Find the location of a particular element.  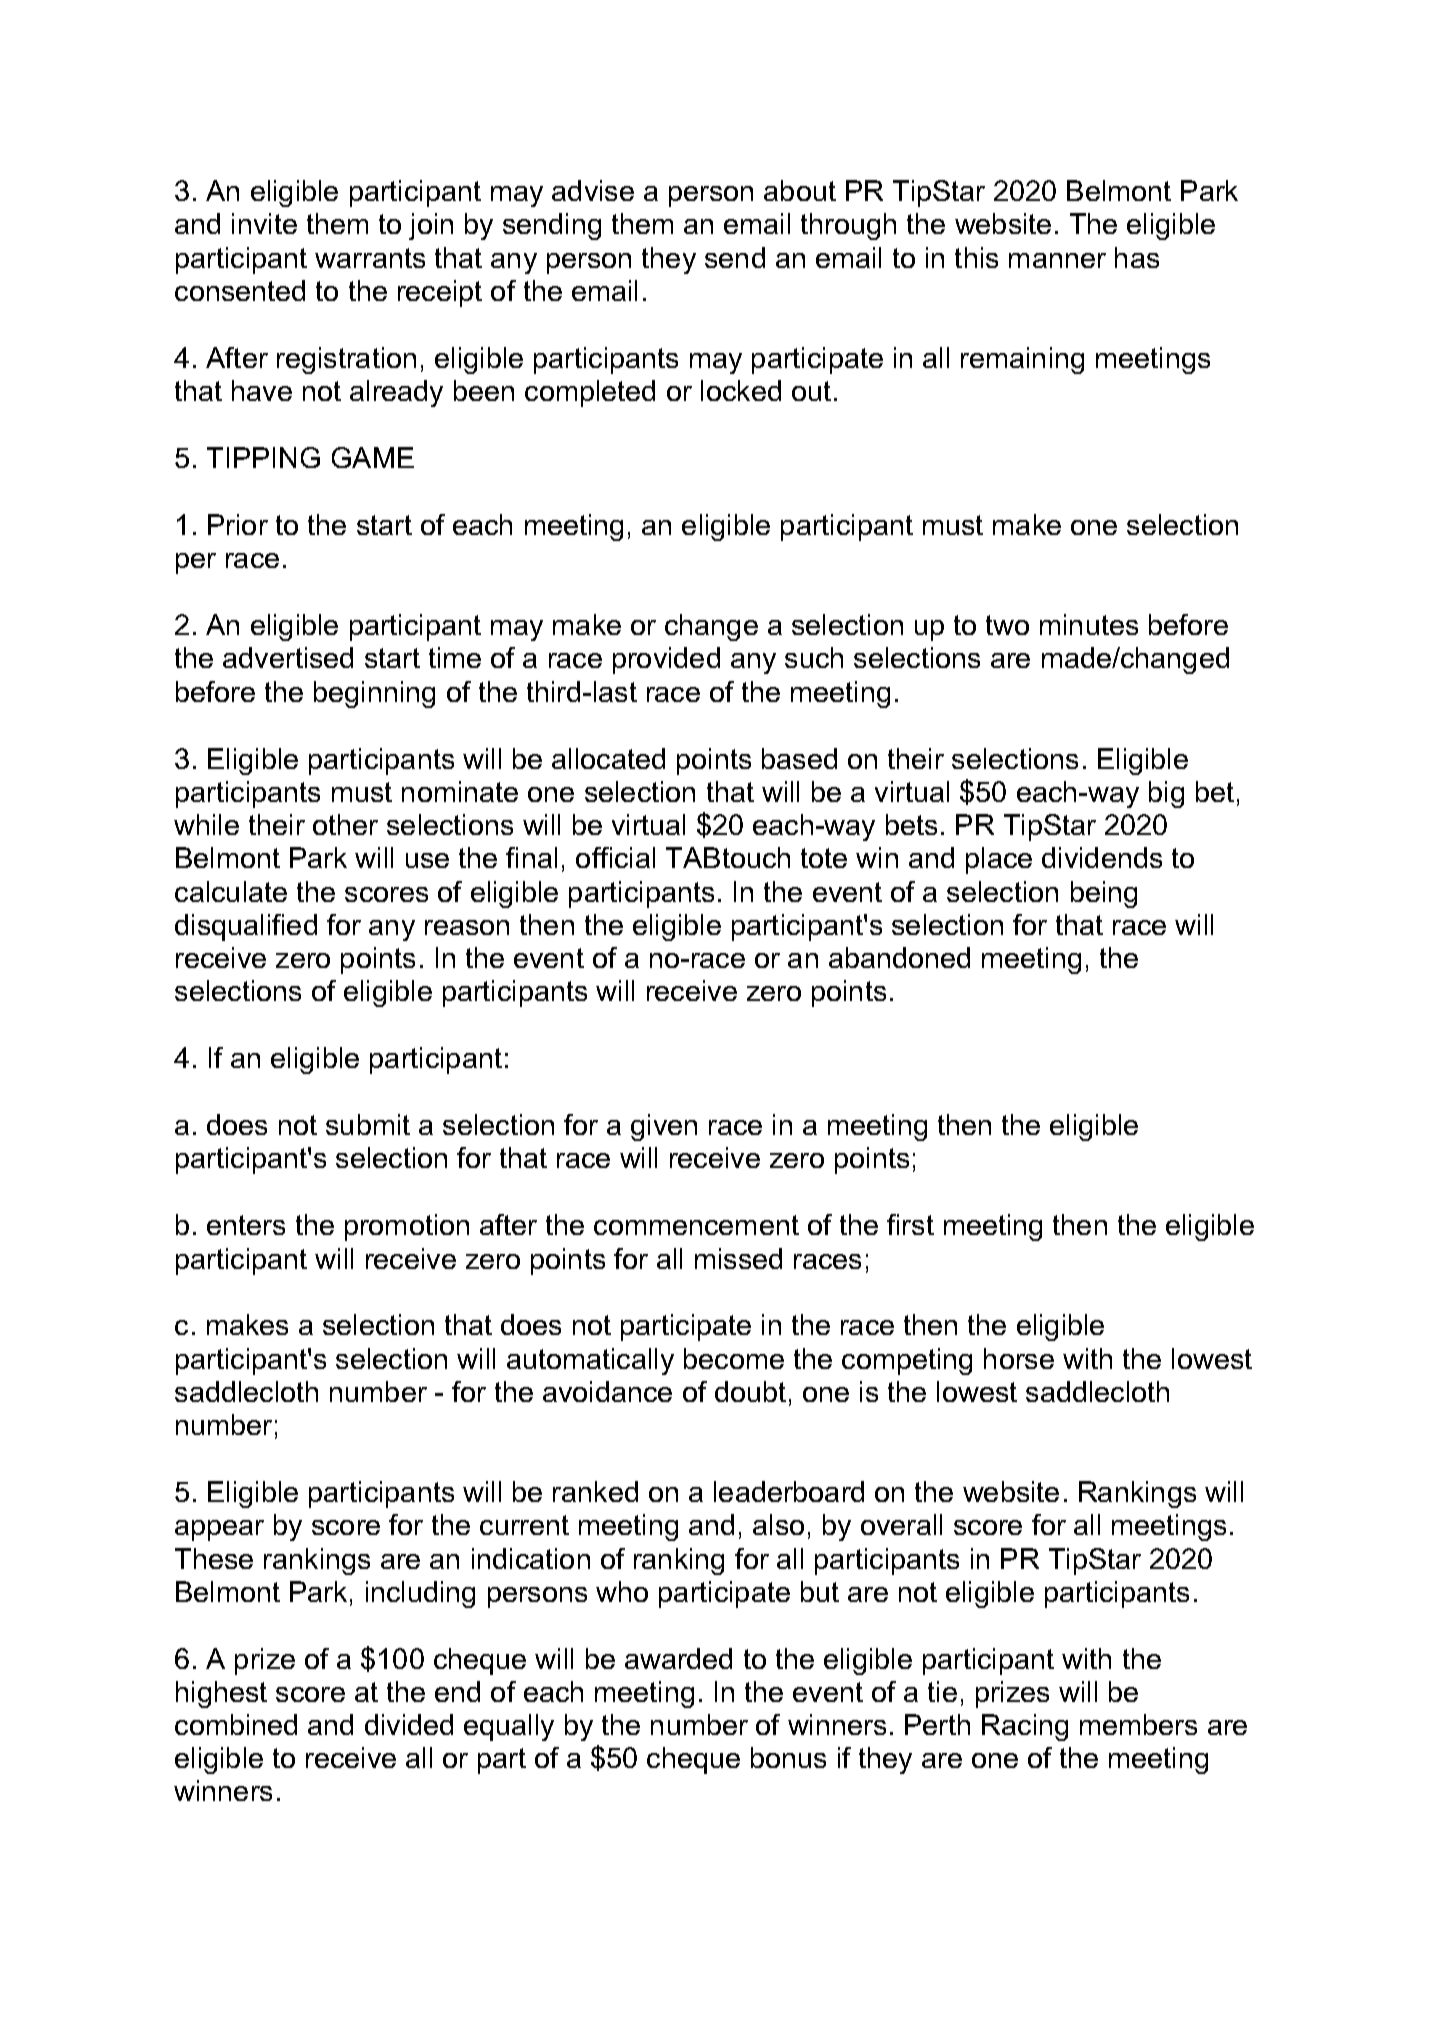

enters is located at coordinates (246, 1225).
